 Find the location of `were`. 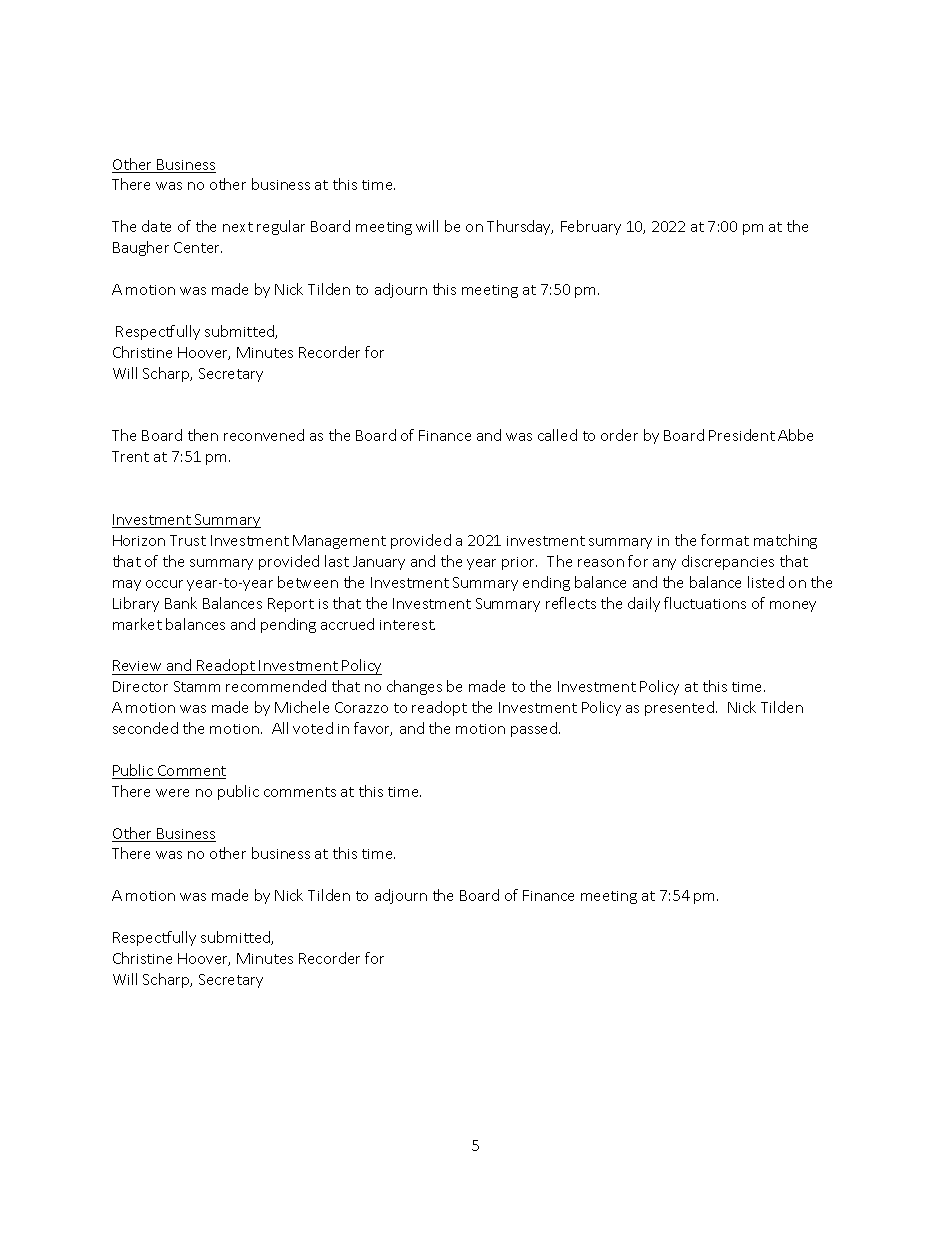

were is located at coordinates (172, 793).
